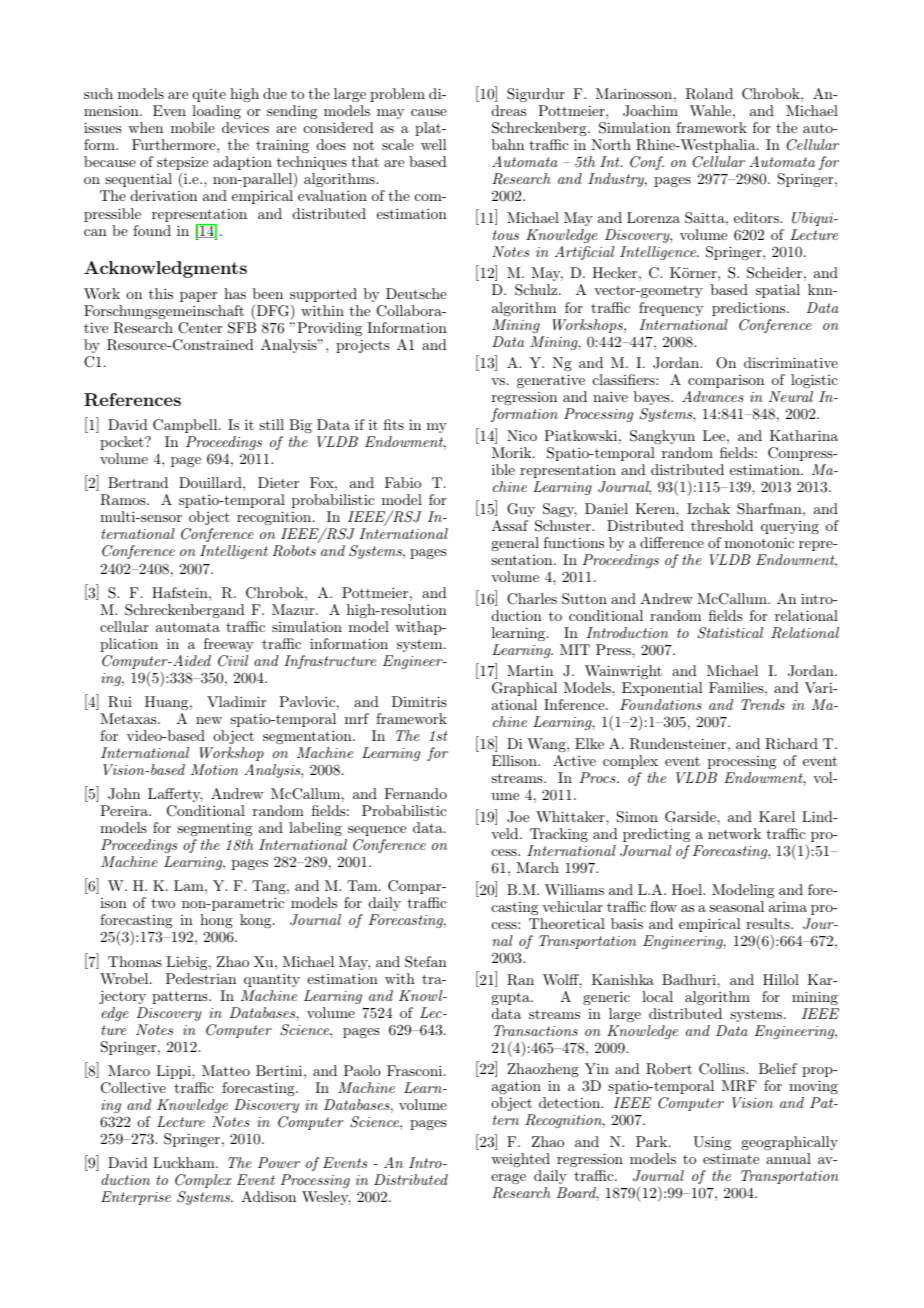 The width and height of the screenshot is (924, 1308). I want to click on well, so click(434, 144).
